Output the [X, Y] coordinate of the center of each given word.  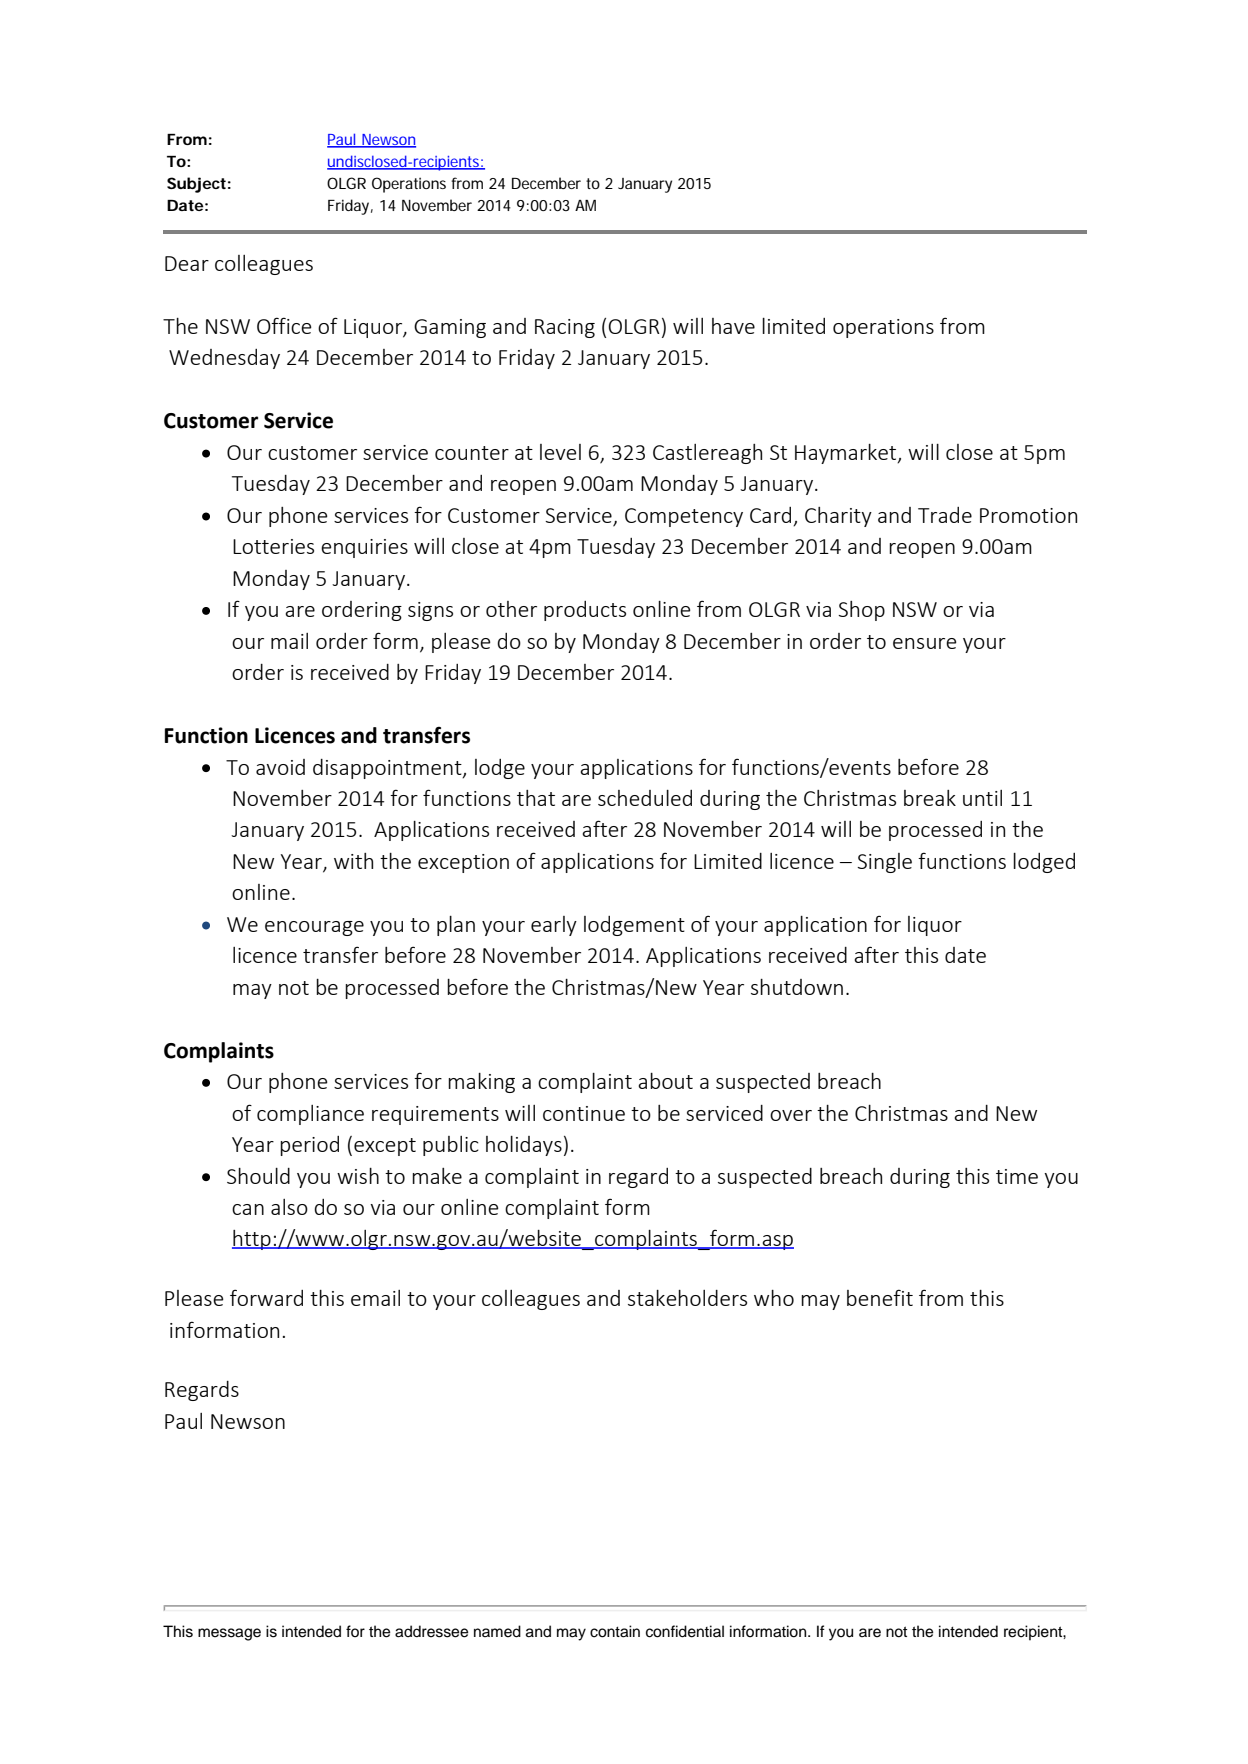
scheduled [645, 798]
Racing [565, 328]
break [930, 798]
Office [284, 325]
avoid [280, 767]
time [1017, 1176]
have [733, 326]
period [309, 1146]
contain [615, 1631]
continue [584, 1113]
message [229, 1634]
